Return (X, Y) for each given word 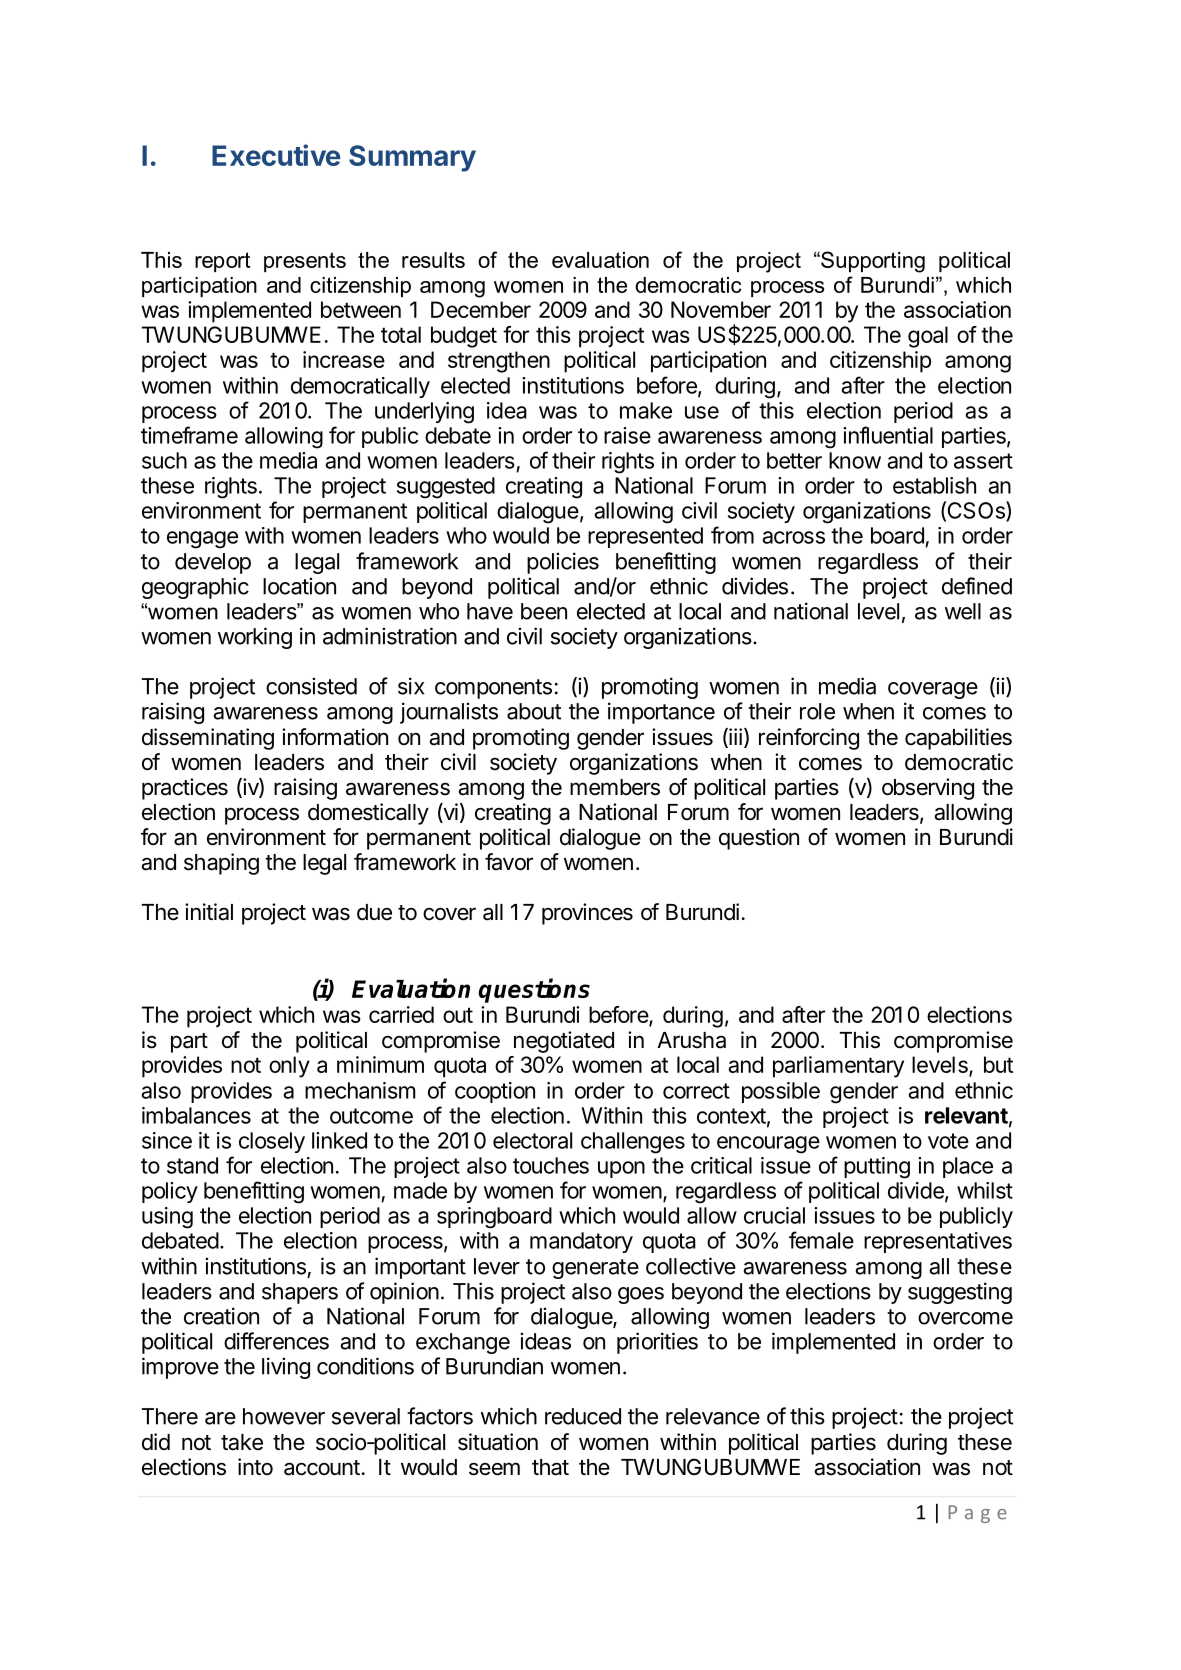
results (433, 260)
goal (928, 337)
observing (928, 789)
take (242, 1442)
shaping (221, 864)
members (615, 787)
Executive (276, 155)
